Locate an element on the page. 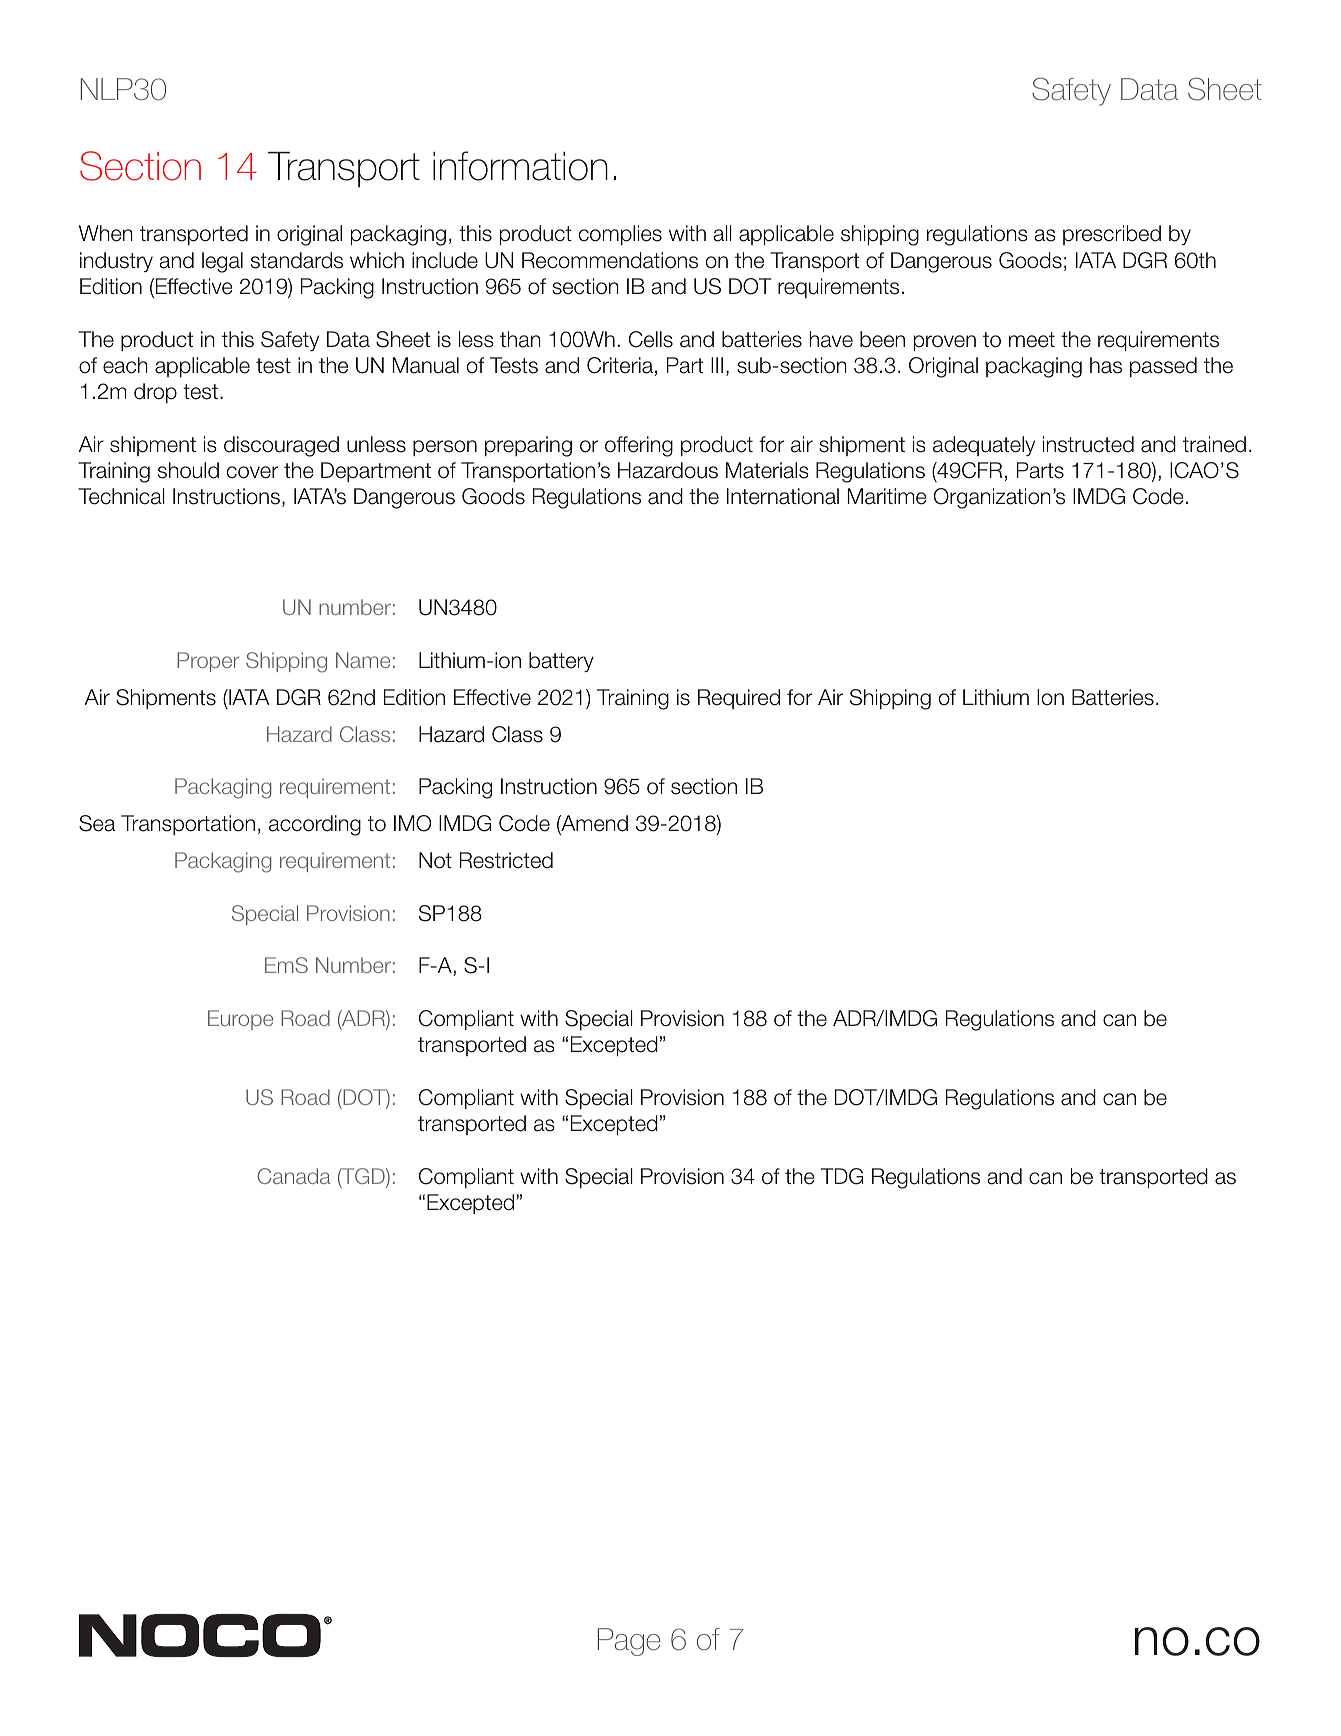 This image has width=1341, height=1736. Page is located at coordinates (629, 1642).
